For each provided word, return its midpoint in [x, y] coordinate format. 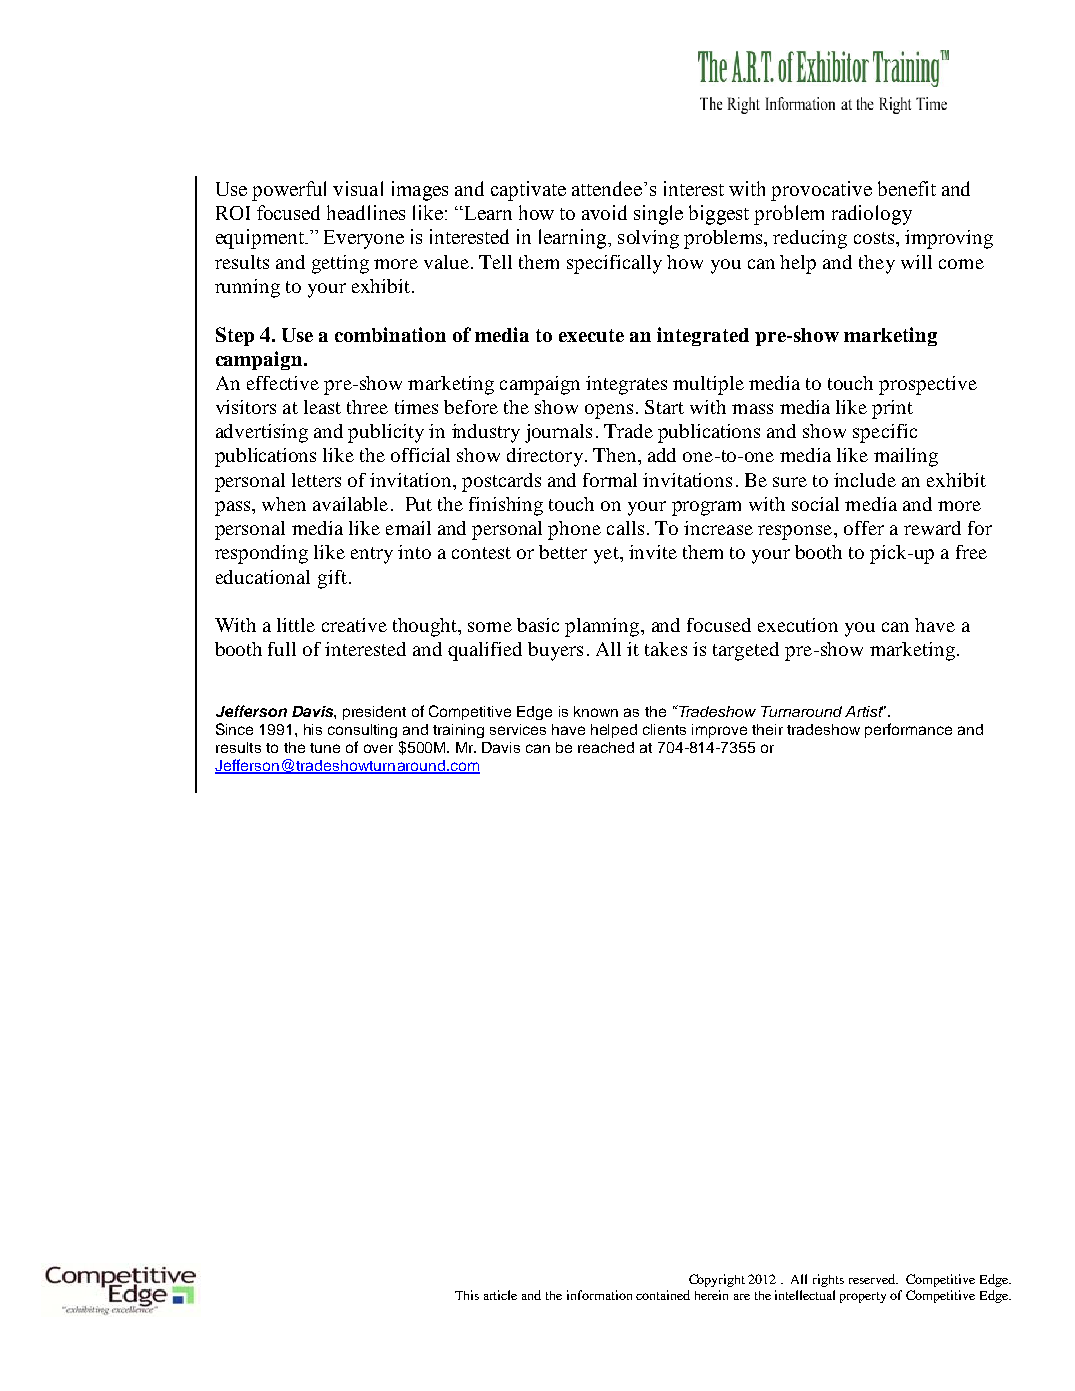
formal [610, 480]
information [599, 1295]
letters [316, 480]
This [467, 1295]
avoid [604, 212]
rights [828, 1280]
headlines [366, 212]
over [378, 748]
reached [606, 747]
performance [908, 730]
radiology [872, 215]
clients [664, 729]
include [865, 480]
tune [325, 748]
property [863, 1297]
